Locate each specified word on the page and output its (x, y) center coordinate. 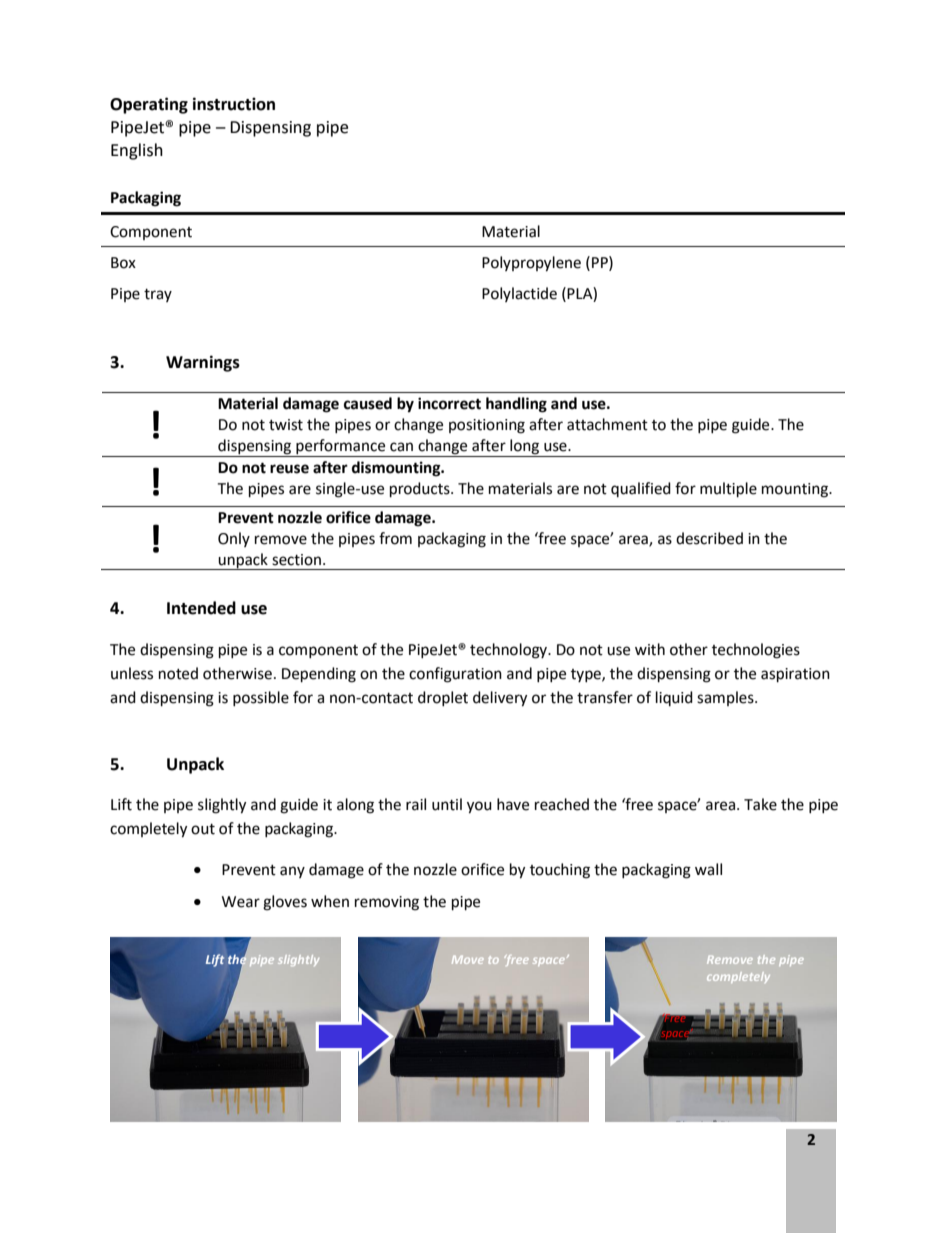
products (421, 490)
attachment (607, 424)
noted (178, 673)
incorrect (449, 403)
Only (234, 539)
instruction (234, 104)
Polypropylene (531, 264)
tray (158, 295)
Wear (241, 902)
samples (726, 698)
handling (516, 405)
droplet (443, 698)
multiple (728, 490)
